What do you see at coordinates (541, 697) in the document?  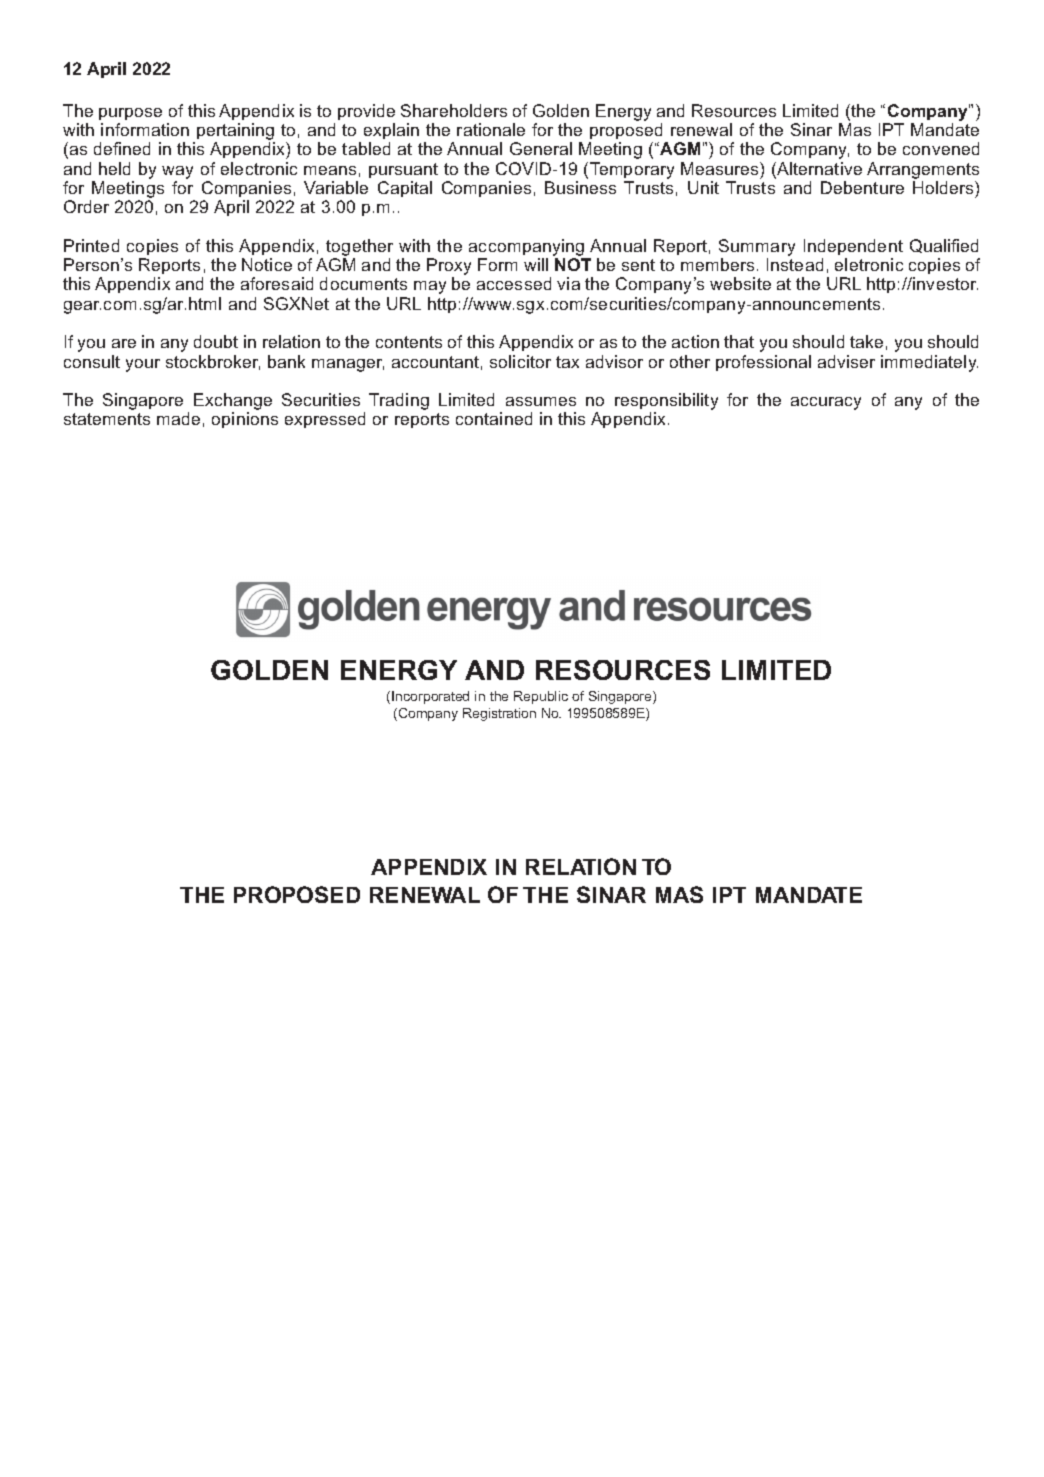 I see `Republic` at bounding box center [541, 697].
